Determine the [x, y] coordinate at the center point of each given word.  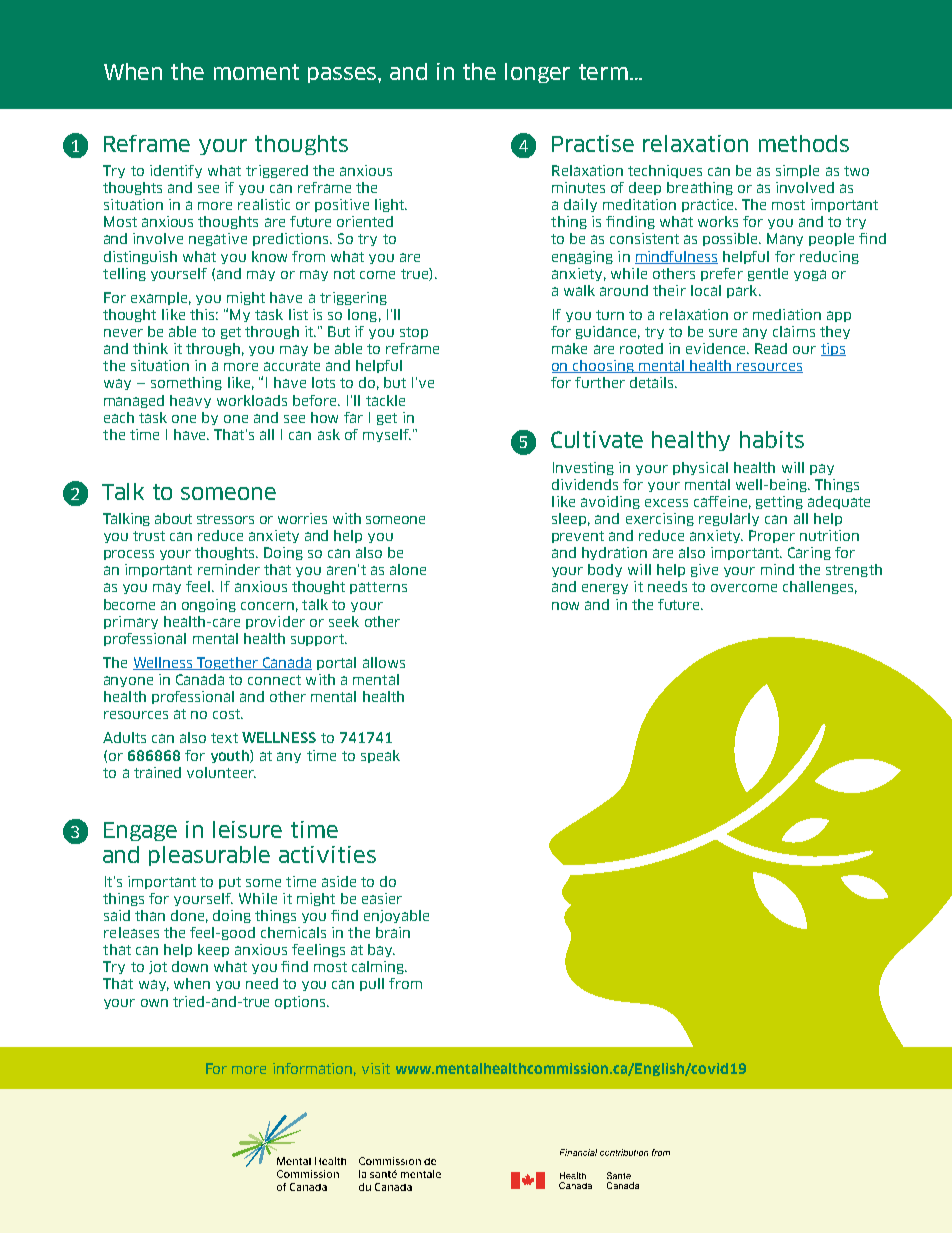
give [704, 570]
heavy [190, 401]
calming [379, 967]
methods [804, 143]
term [603, 72]
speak [380, 756]
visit [376, 1068]
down [190, 966]
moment [256, 72]
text [224, 738]
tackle [385, 400]
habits [772, 439]
